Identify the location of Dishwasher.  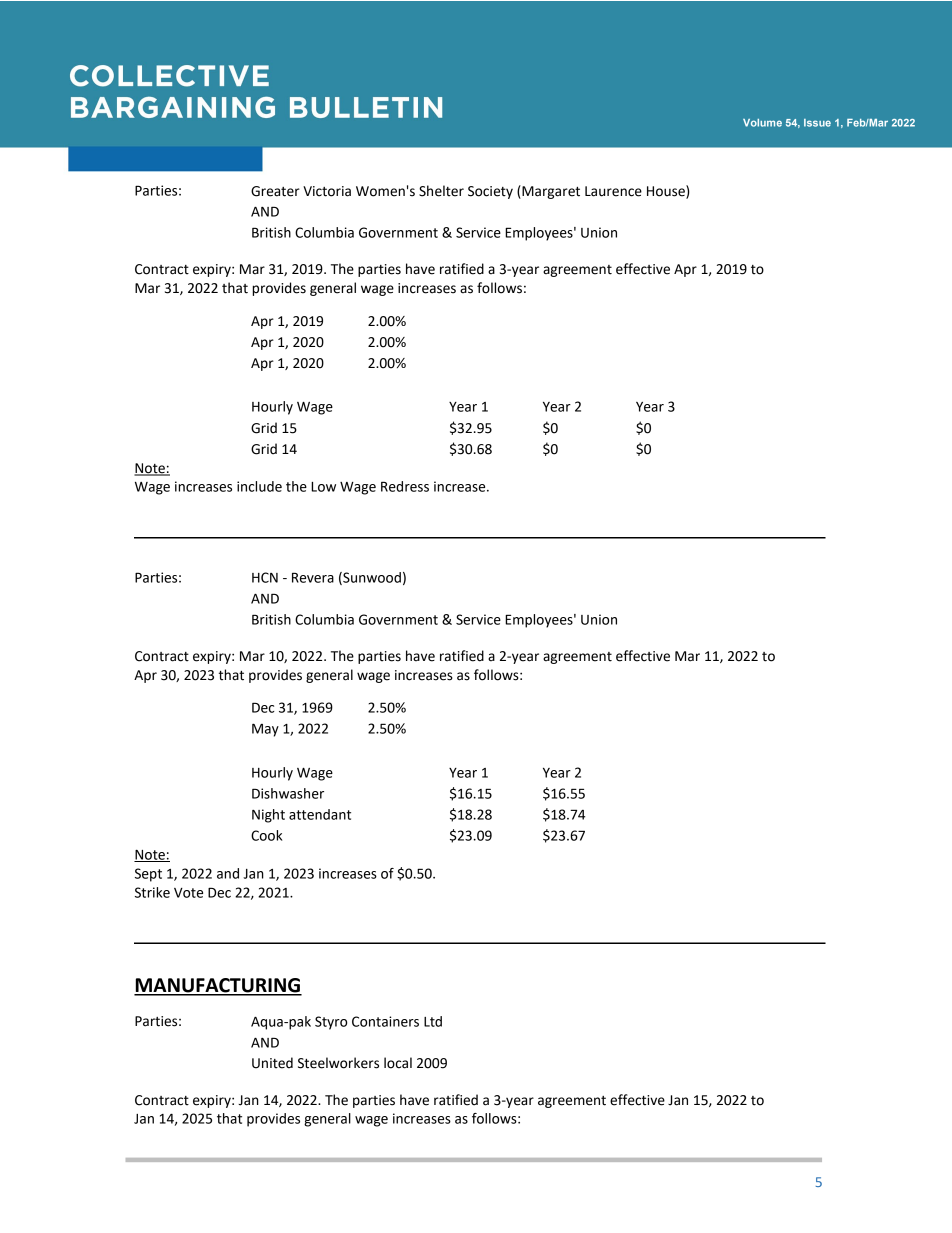
(288, 793).
